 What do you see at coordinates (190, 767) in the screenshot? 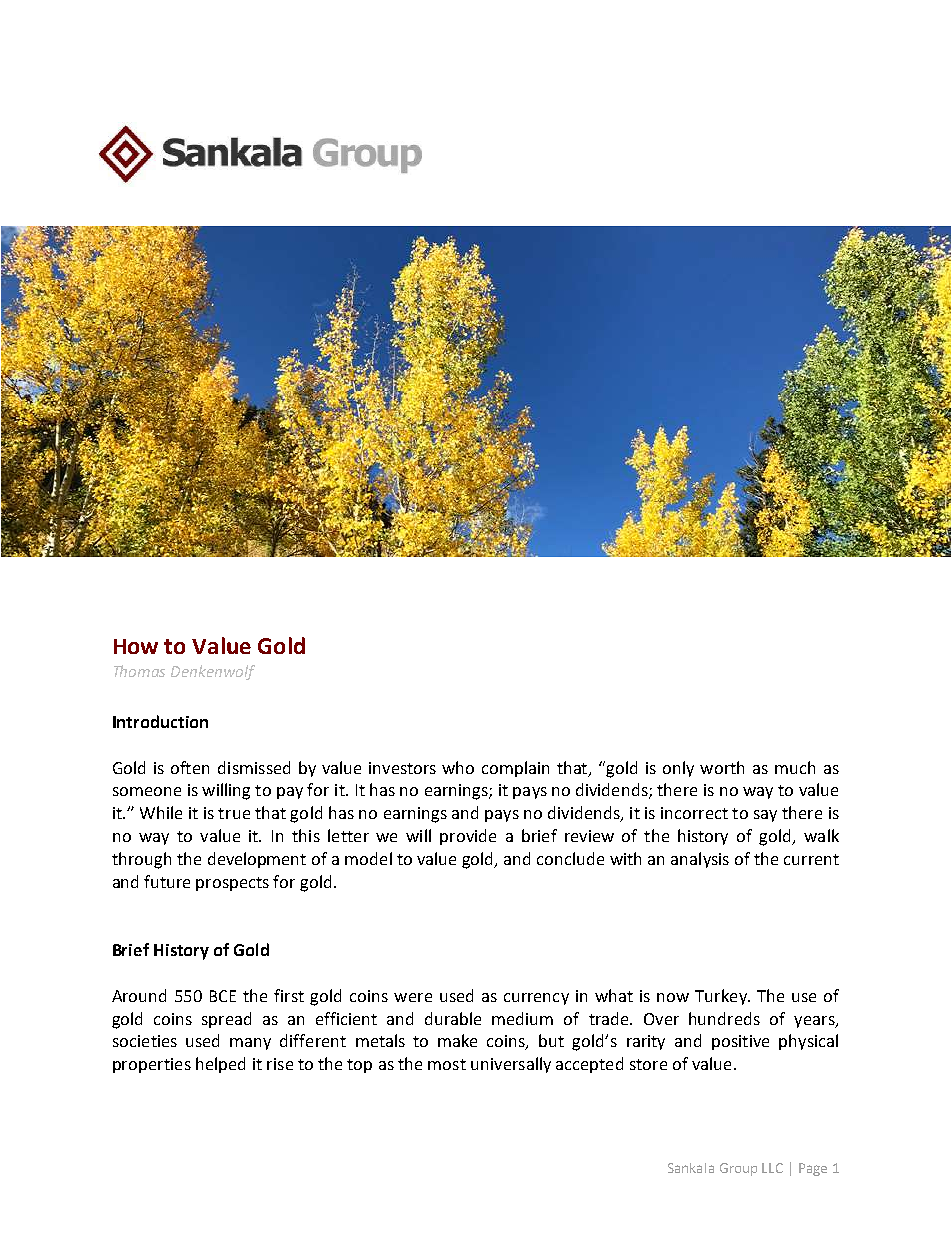
I see `often` at bounding box center [190, 767].
